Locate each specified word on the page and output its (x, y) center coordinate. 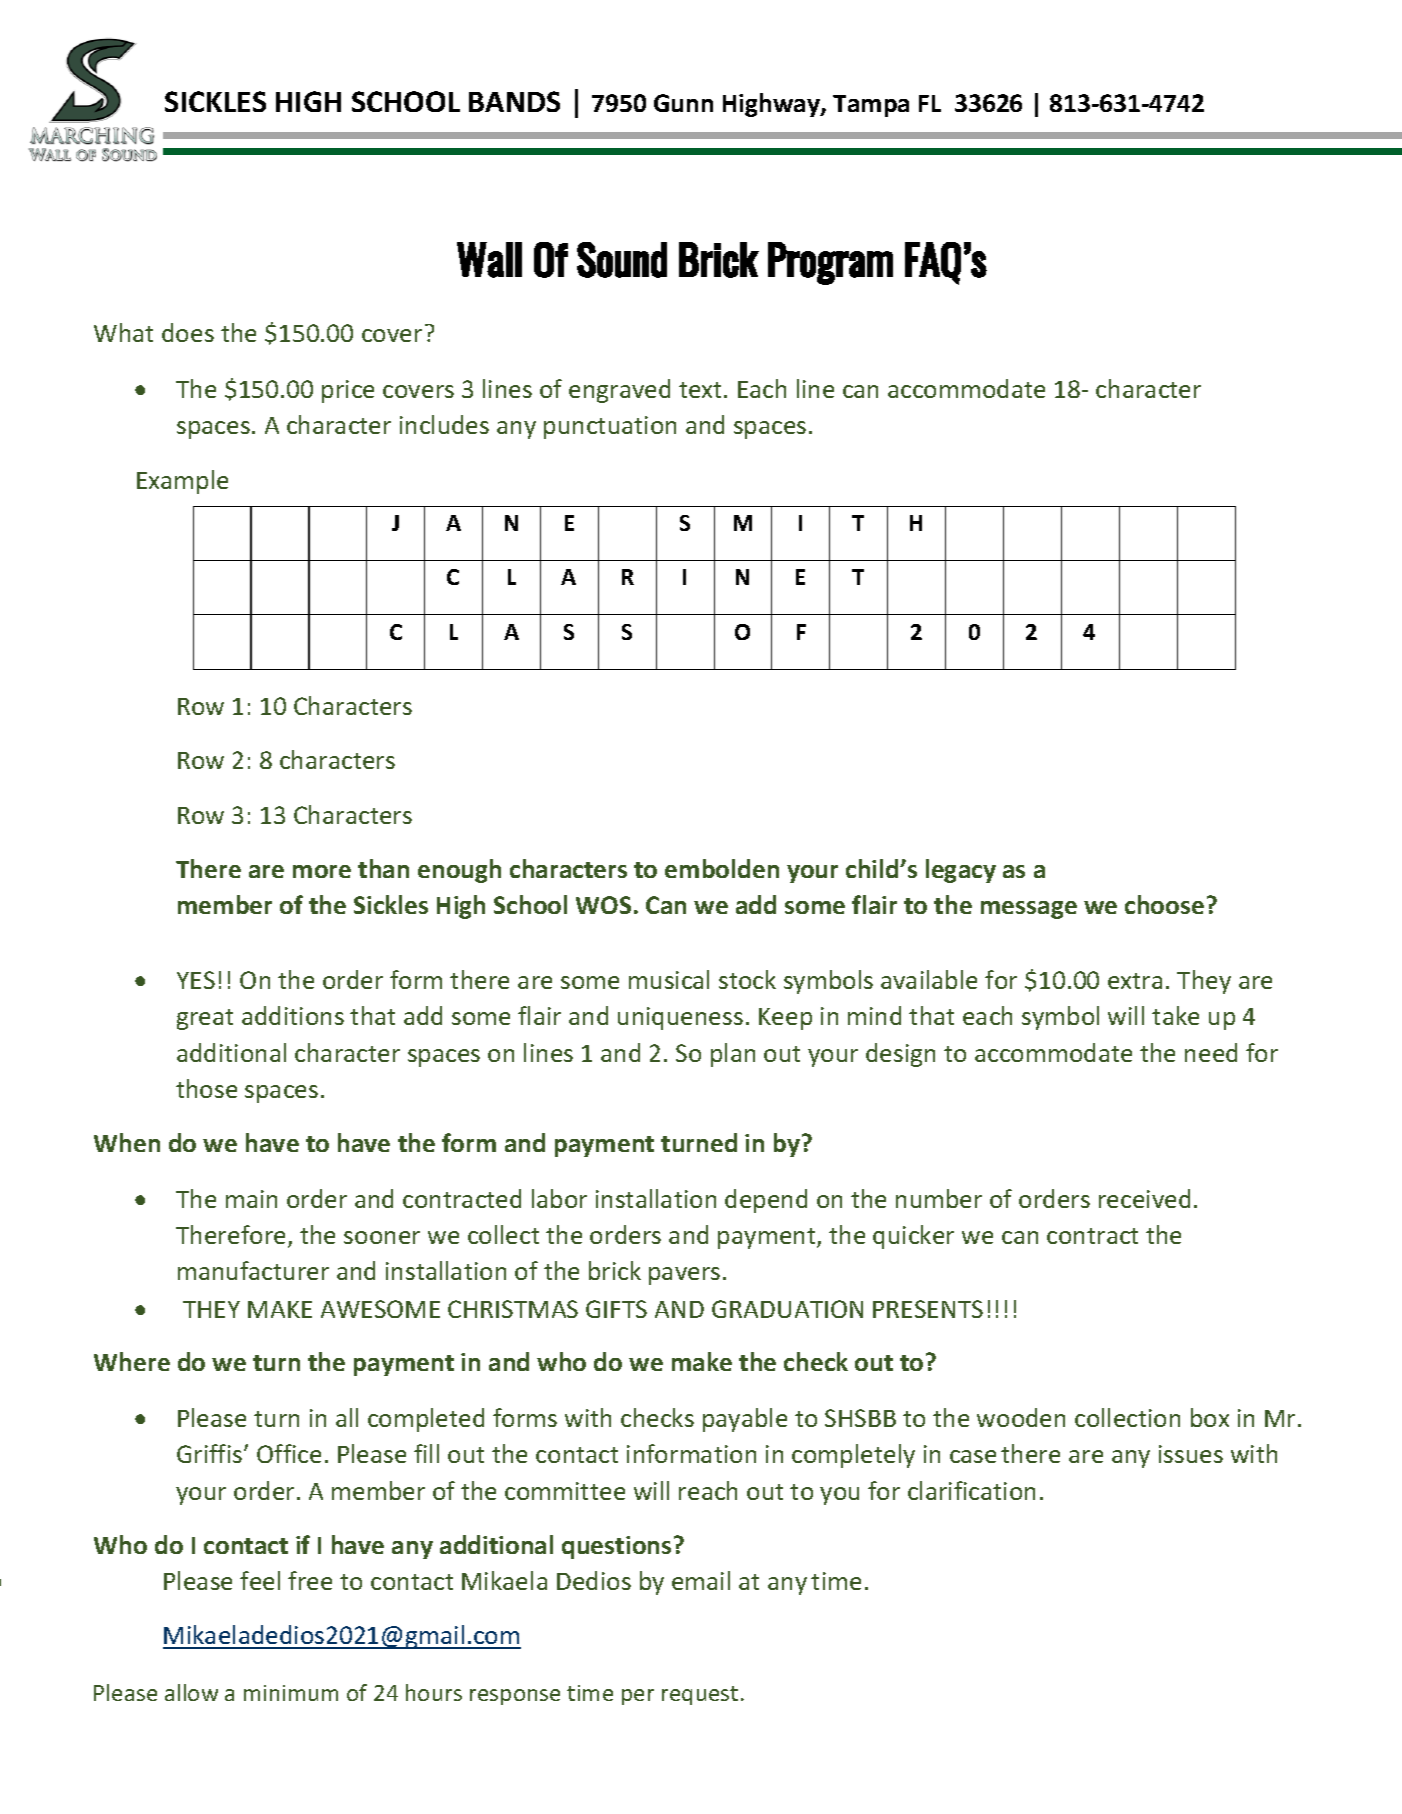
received (1144, 1198)
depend (766, 1201)
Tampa (871, 106)
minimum (291, 1693)
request (700, 1695)
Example (182, 482)
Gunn (683, 103)
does (188, 332)
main (251, 1199)
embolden (722, 868)
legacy (961, 871)
